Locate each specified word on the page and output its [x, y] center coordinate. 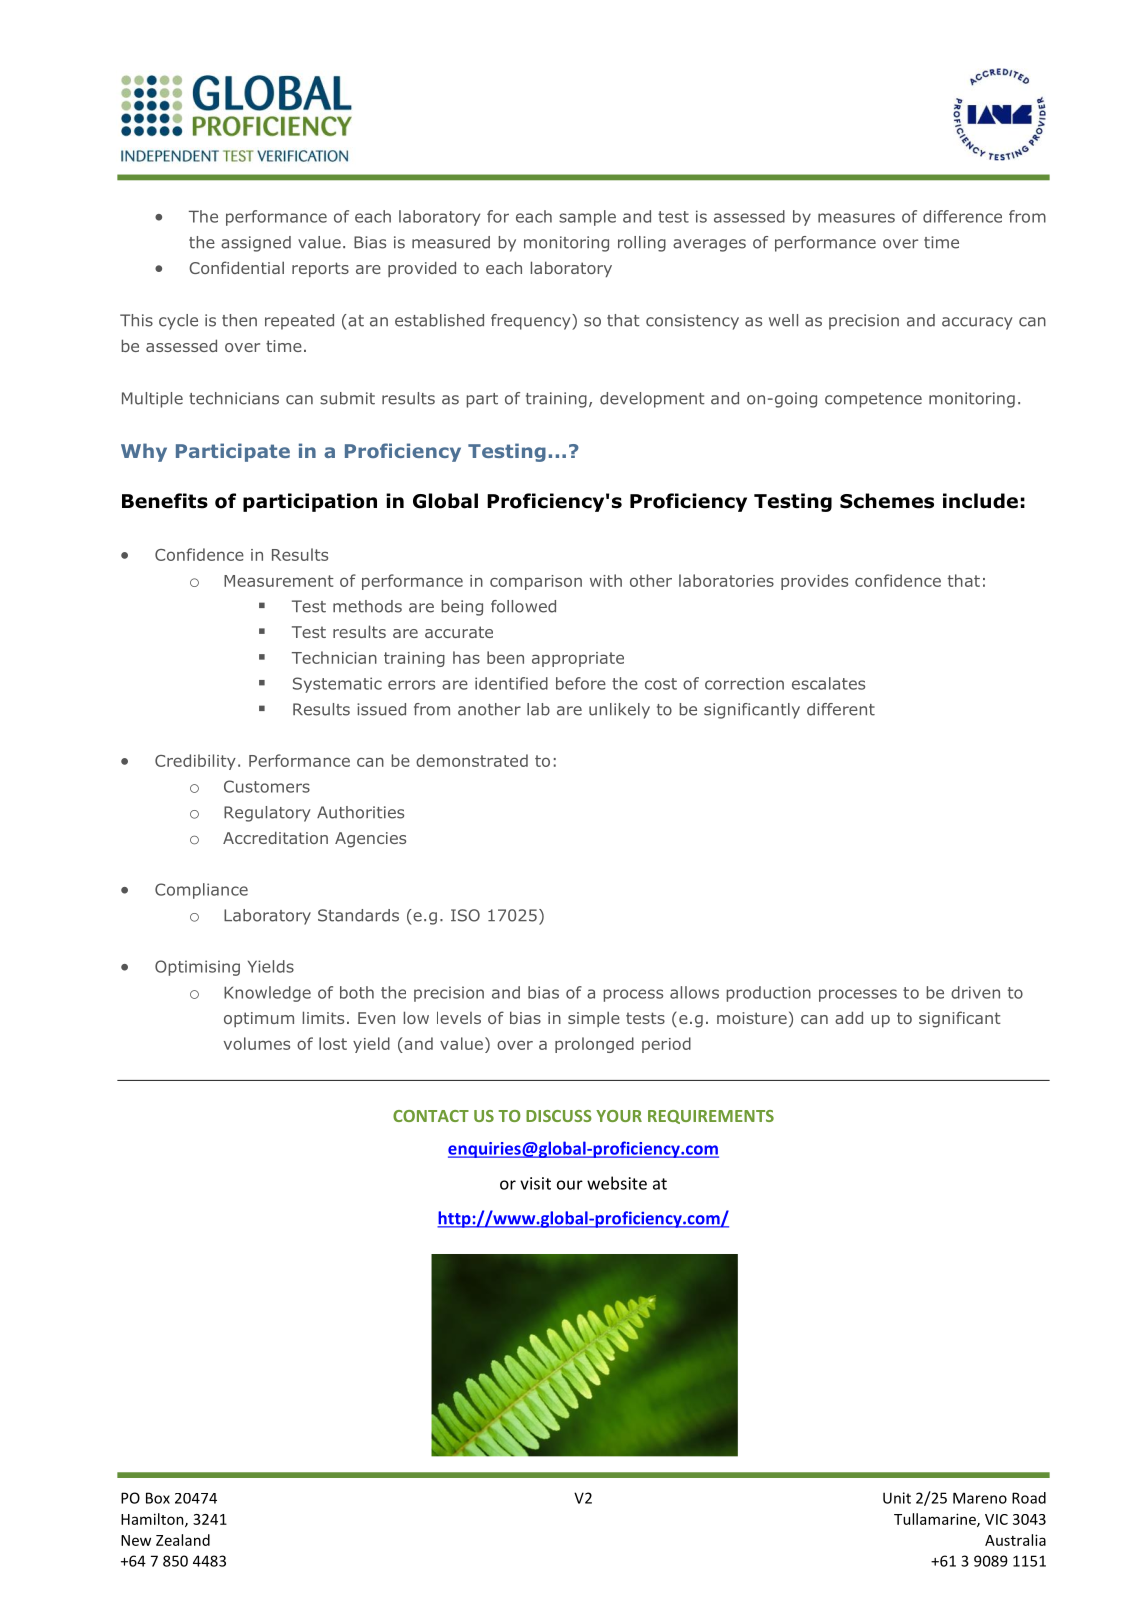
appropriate [578, 659]
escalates [828, 683]
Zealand [183, 1540]
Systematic [337, 685]
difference [962, 216]
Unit [897, 1498]
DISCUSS [559, 1116]
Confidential [236, 267]
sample [587, 218]
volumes [257, 1043]
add [849, 1017]
